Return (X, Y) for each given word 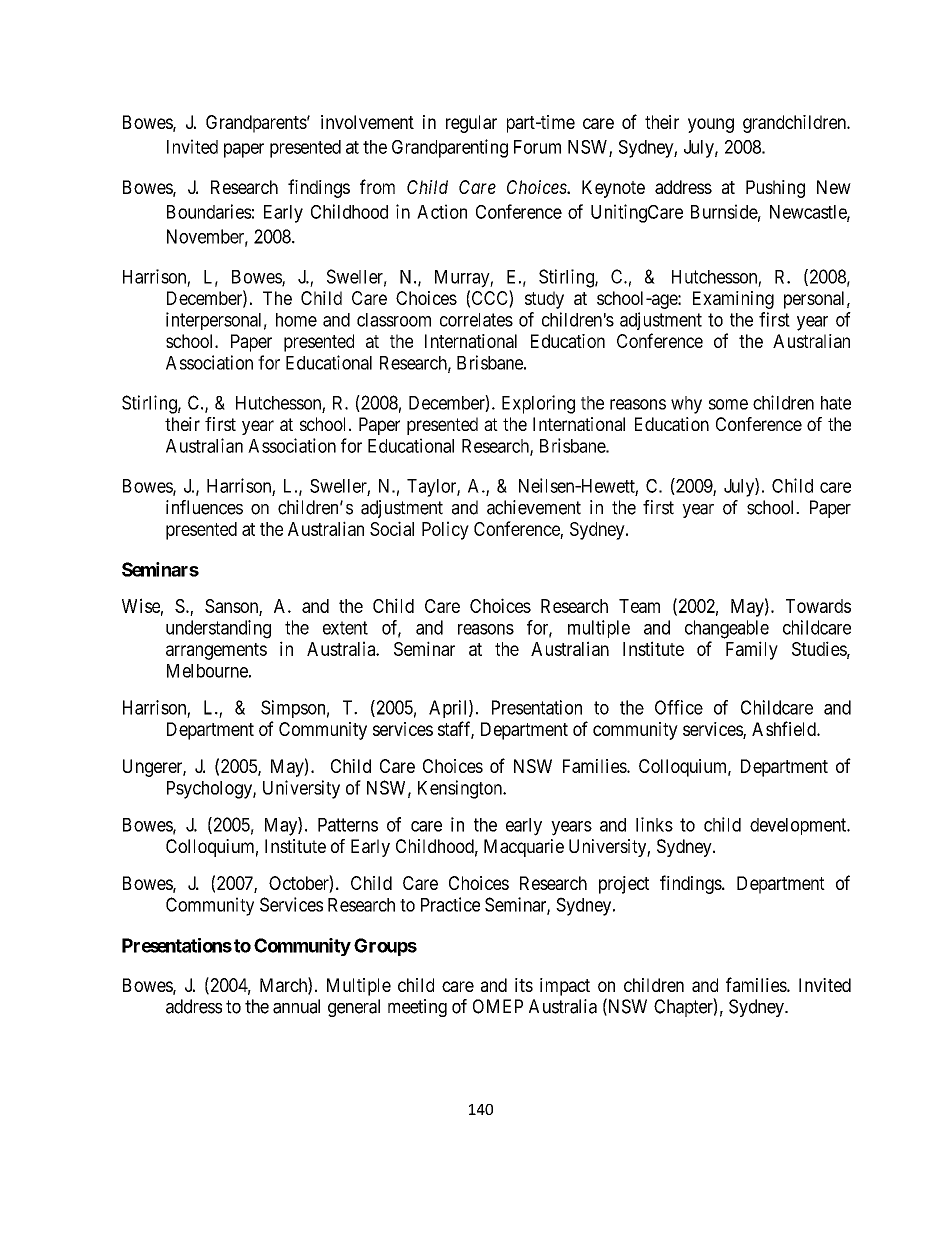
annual (296, 1006)
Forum (537, 147)
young (711, 125)
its (524, 985)
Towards (818, 606)
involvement (367, 122)
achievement (534, 507)
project (624, 885)
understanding (218, 629)
